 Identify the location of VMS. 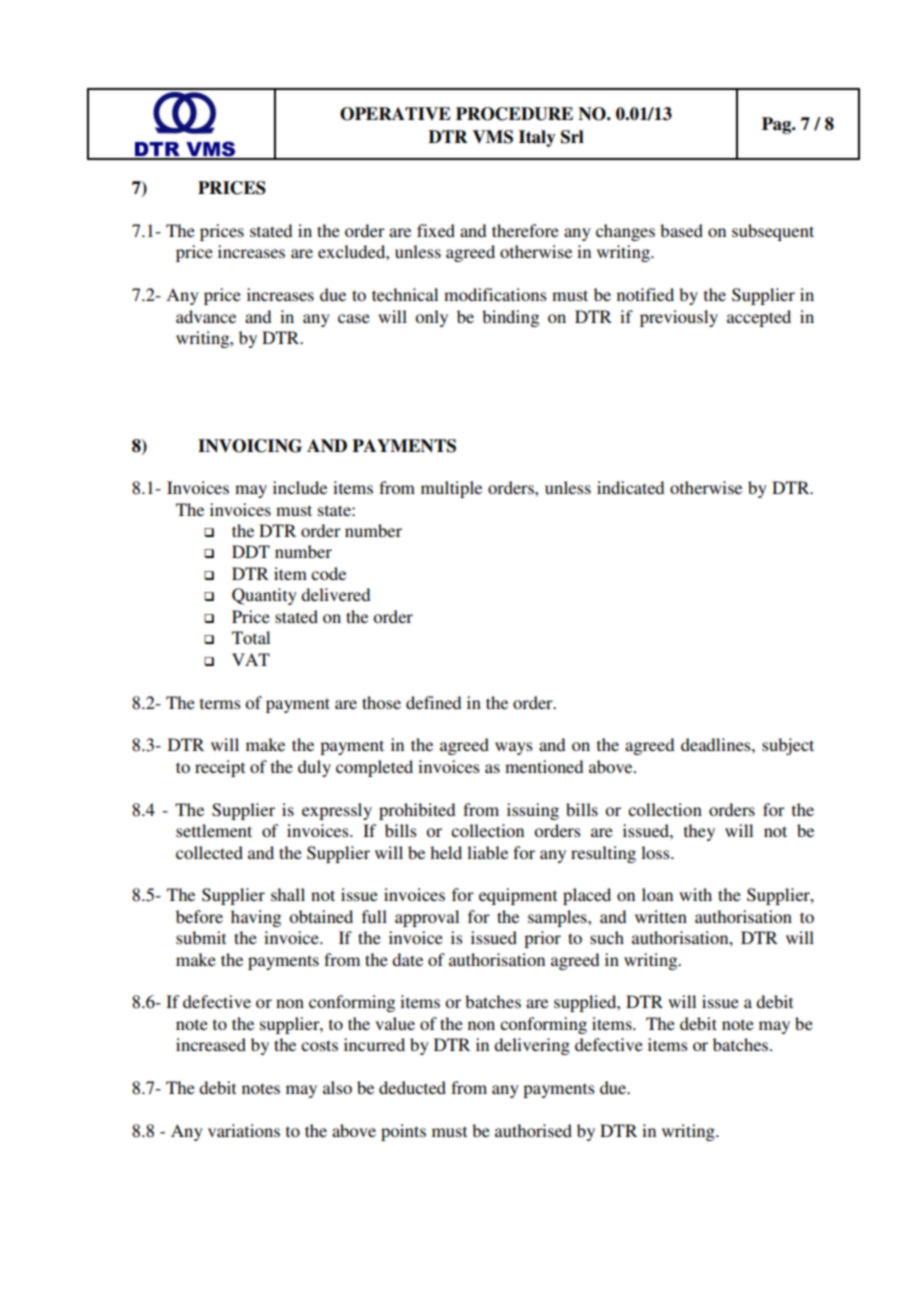
(492, 137).
